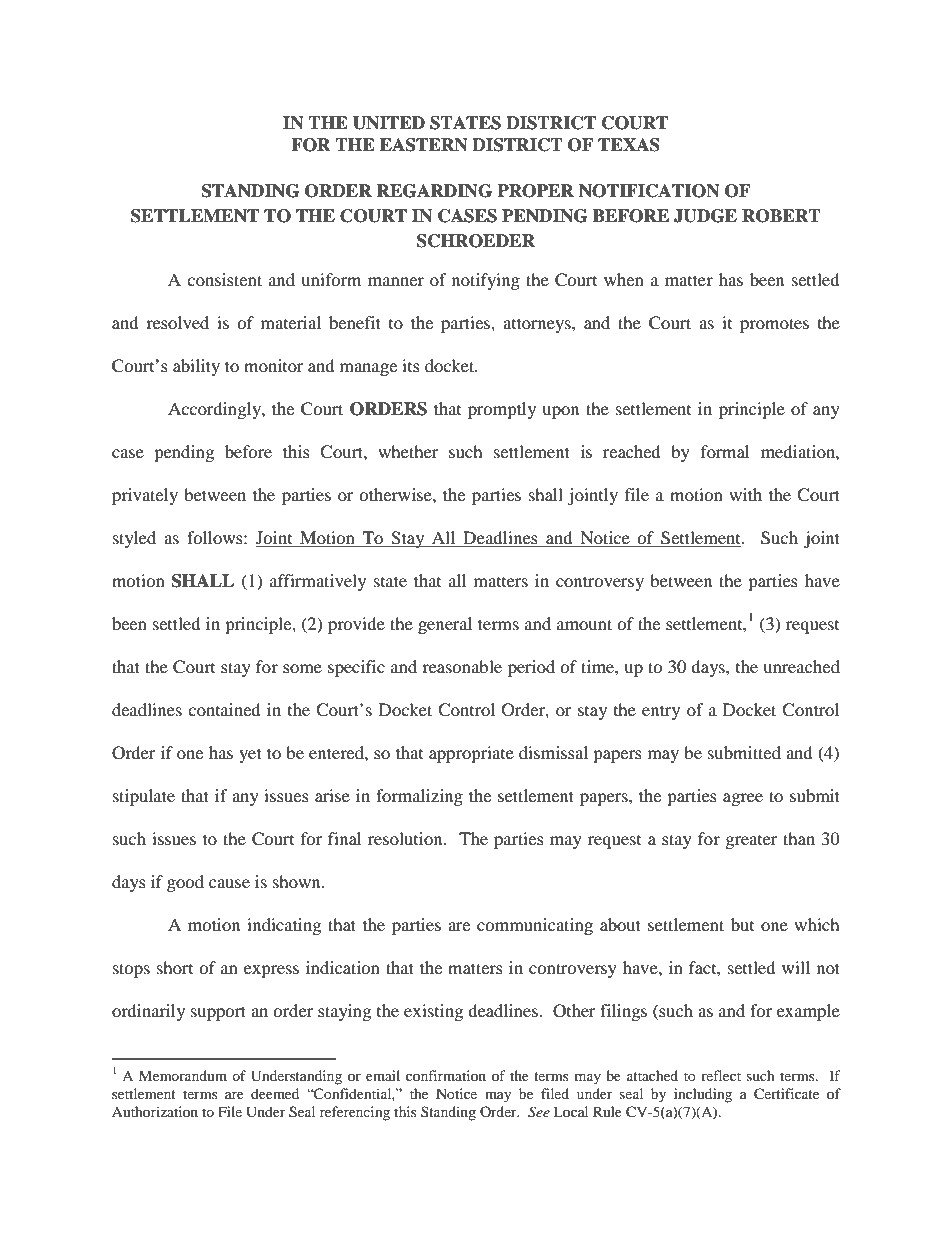 The width and height of the document is (952, 1233). I want to click on Memorandum, so click(183, 1075).
